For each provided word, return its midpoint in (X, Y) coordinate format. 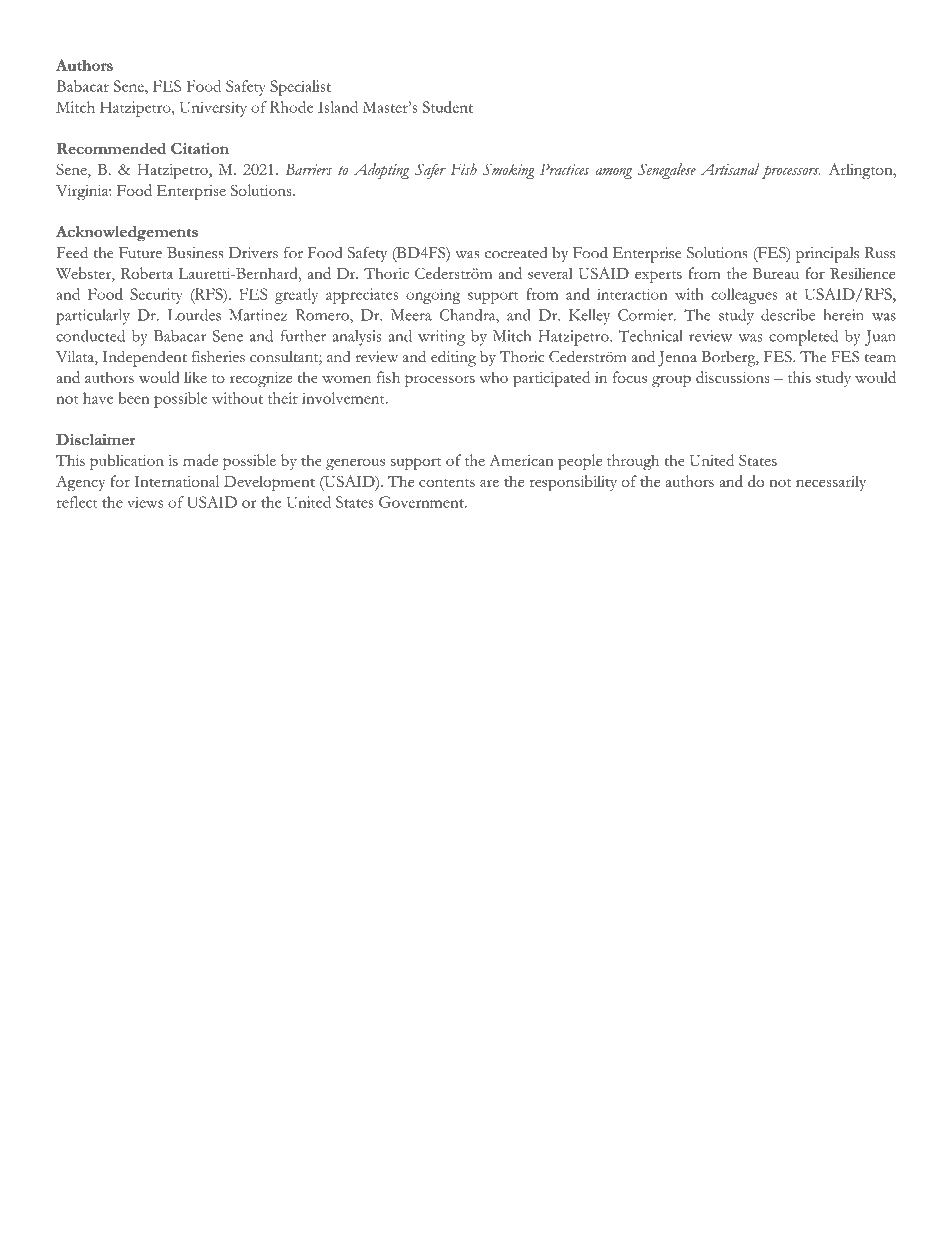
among (613, 173)
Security (156, 296)
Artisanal (730, 169)
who (493, 377)
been (134, 398)
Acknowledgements (127, 234)
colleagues (744, 296)
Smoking (509, 171)
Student (448, 107)
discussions (732, 377)
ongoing (433, 296)
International (176, 481)
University (213, 109)
